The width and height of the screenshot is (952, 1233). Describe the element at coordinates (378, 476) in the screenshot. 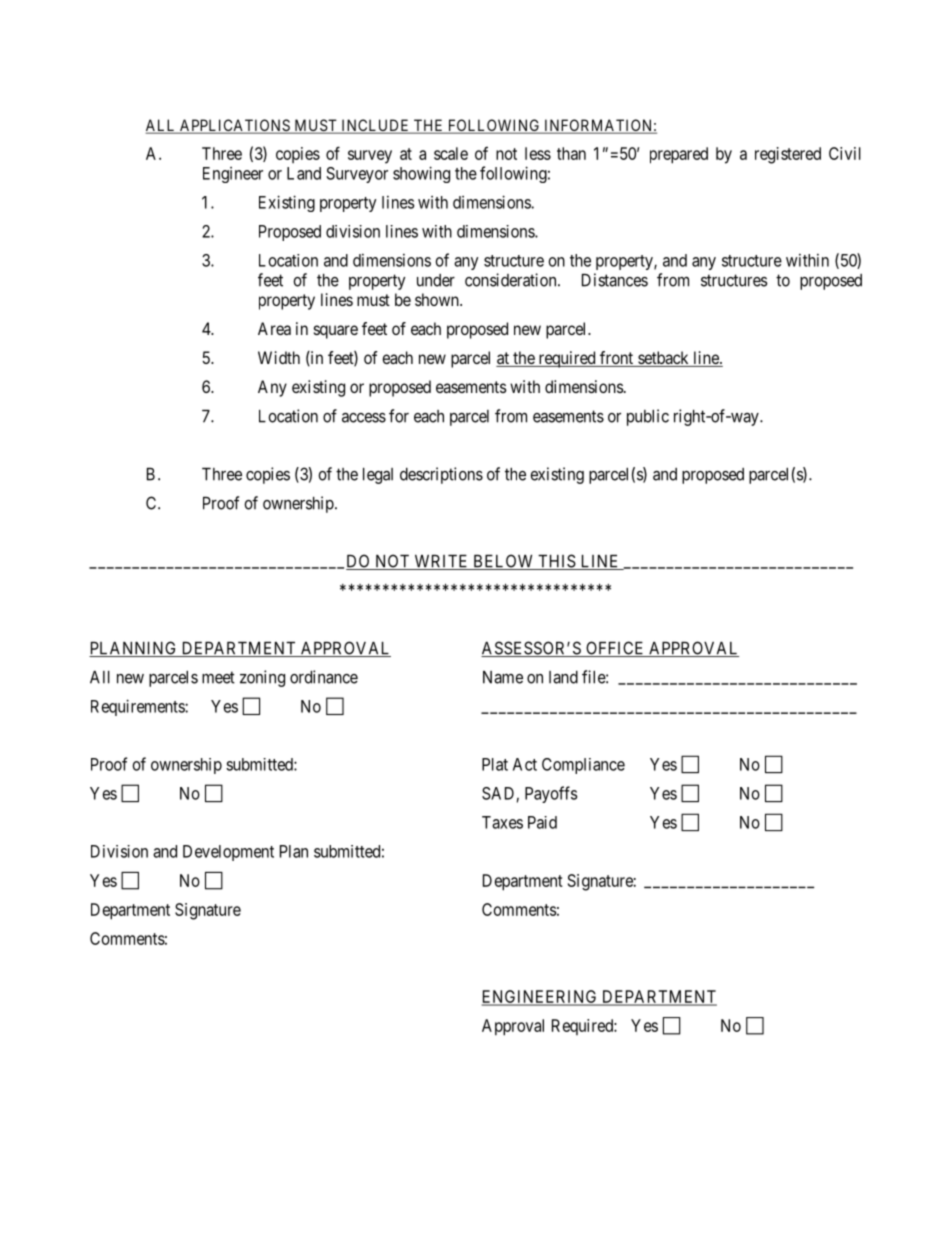

I see `legal` at that location.
